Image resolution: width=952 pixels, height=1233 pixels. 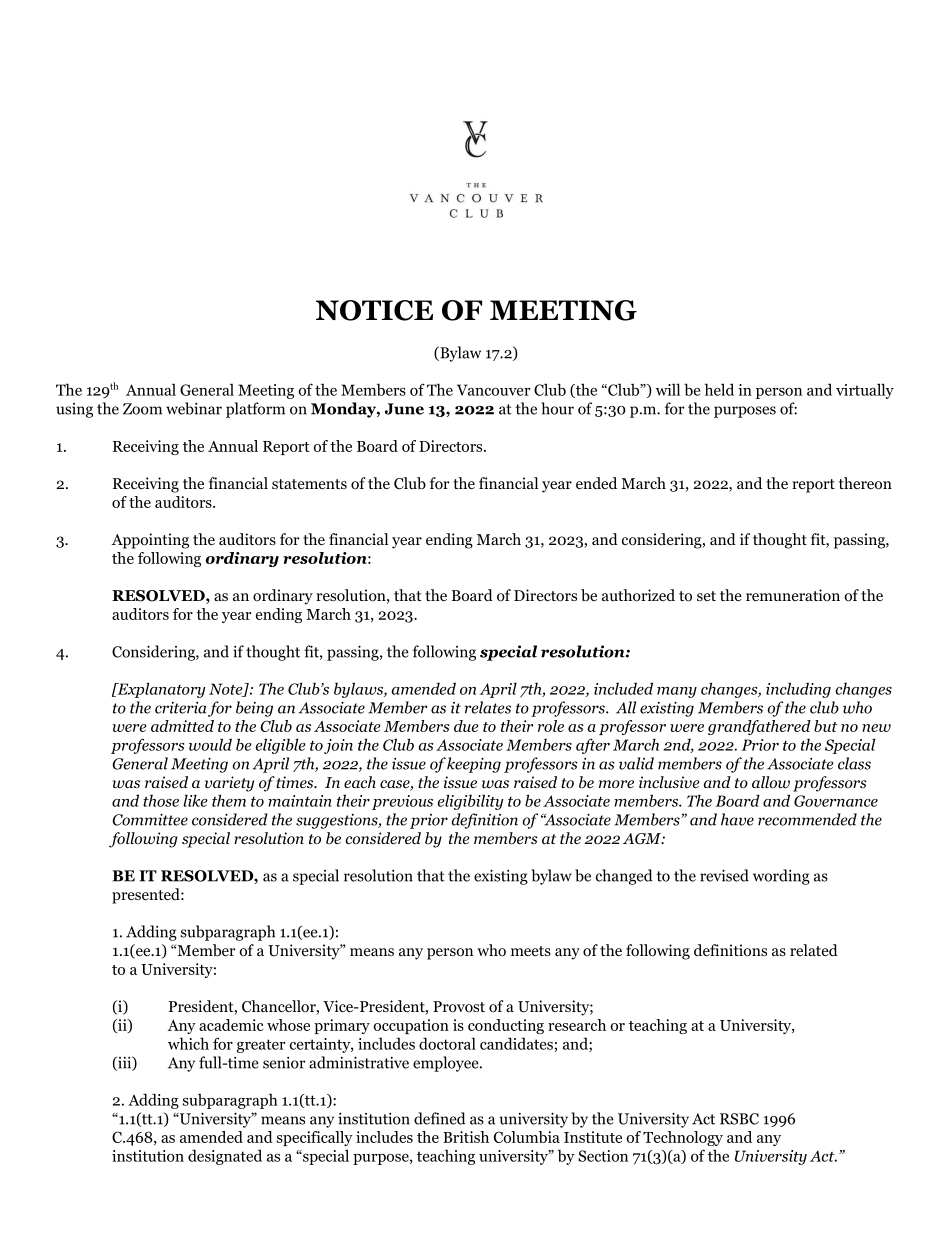 I want to click on remuneration, so click(x=793, y=595).
